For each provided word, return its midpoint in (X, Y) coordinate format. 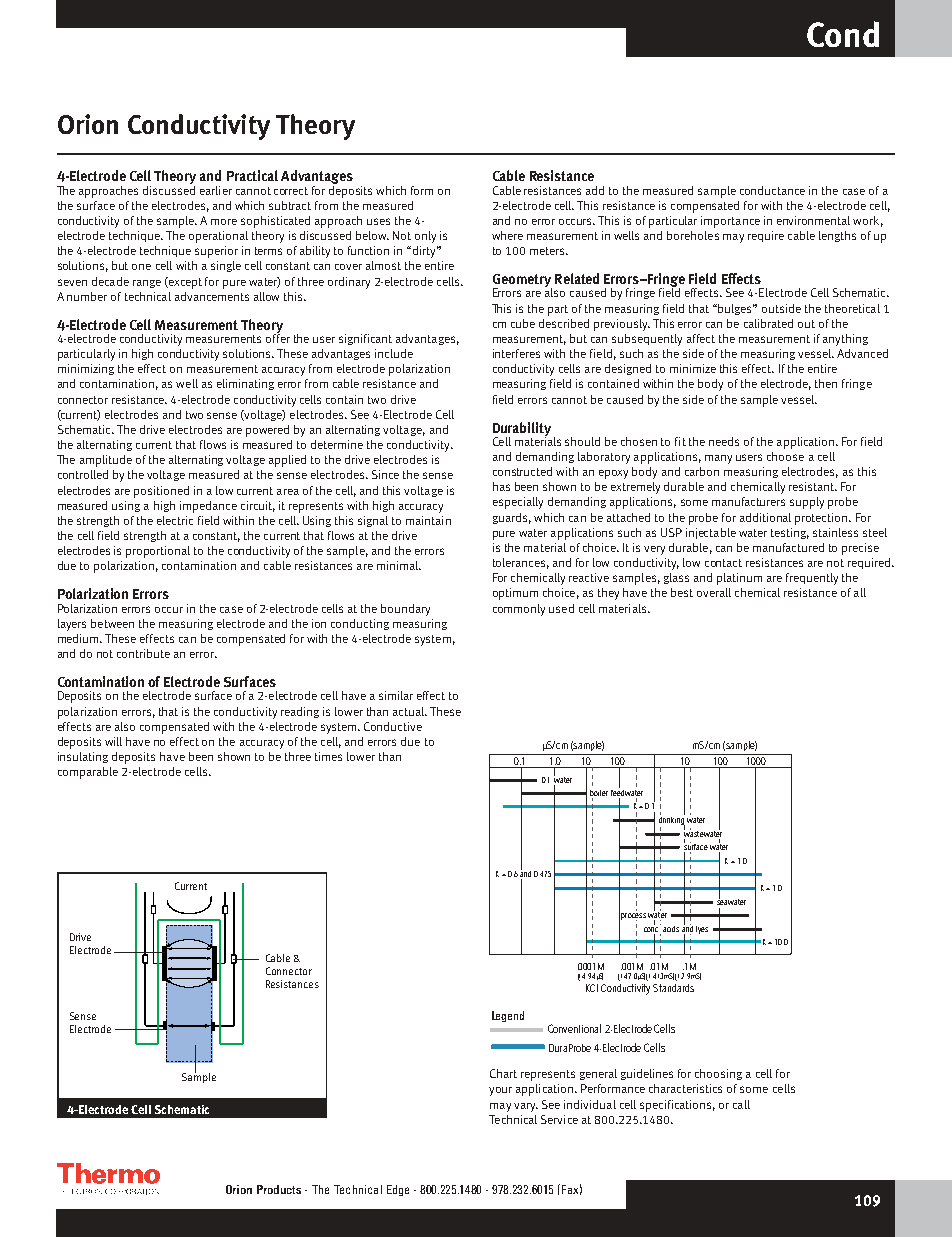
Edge (398, 1190)
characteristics (685, 1088)
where (507, 235)
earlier (216, 190)
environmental (813, 220)
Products (279, 1189)
